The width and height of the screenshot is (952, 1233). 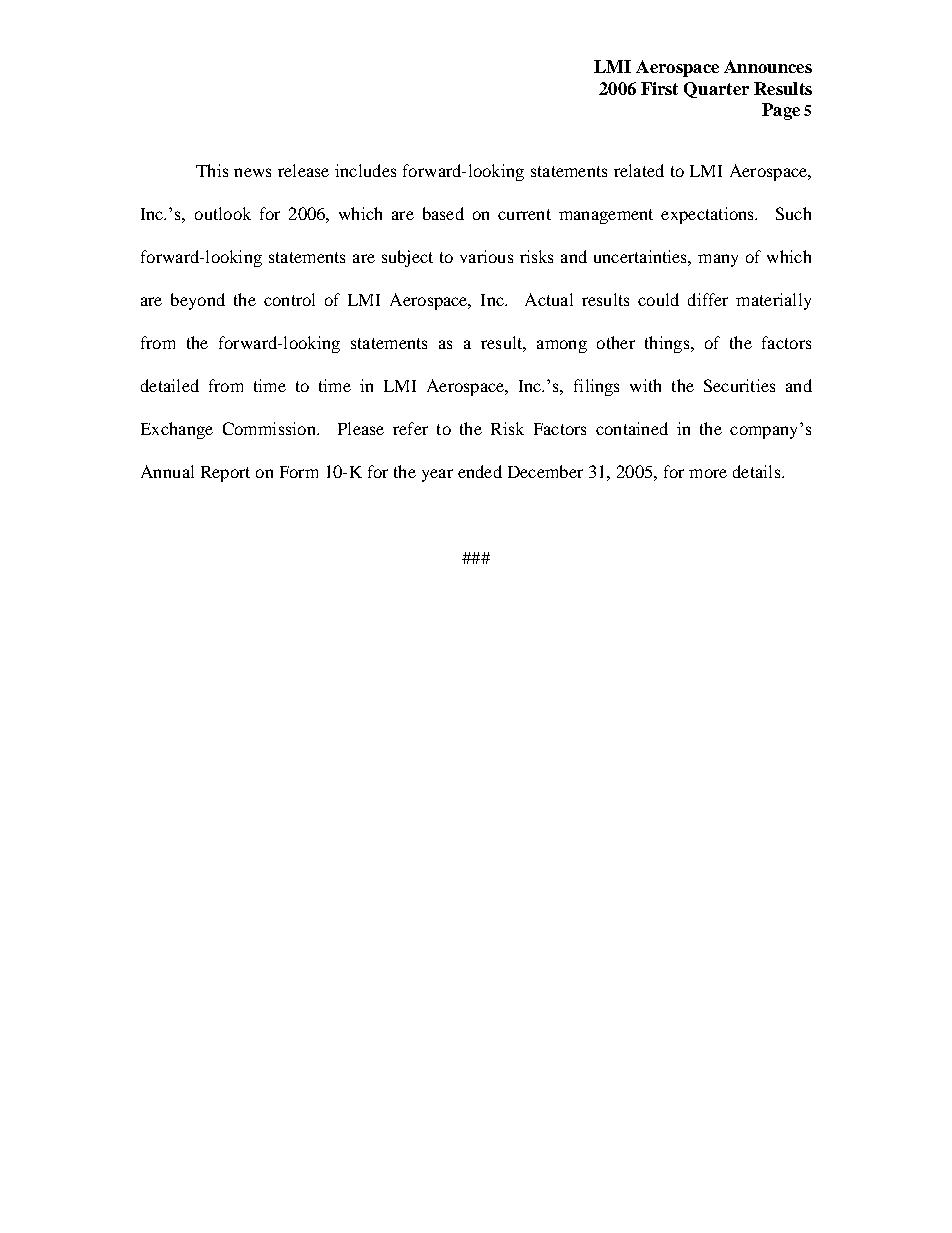 I want to click on ended, so click(x=480, y=471).
